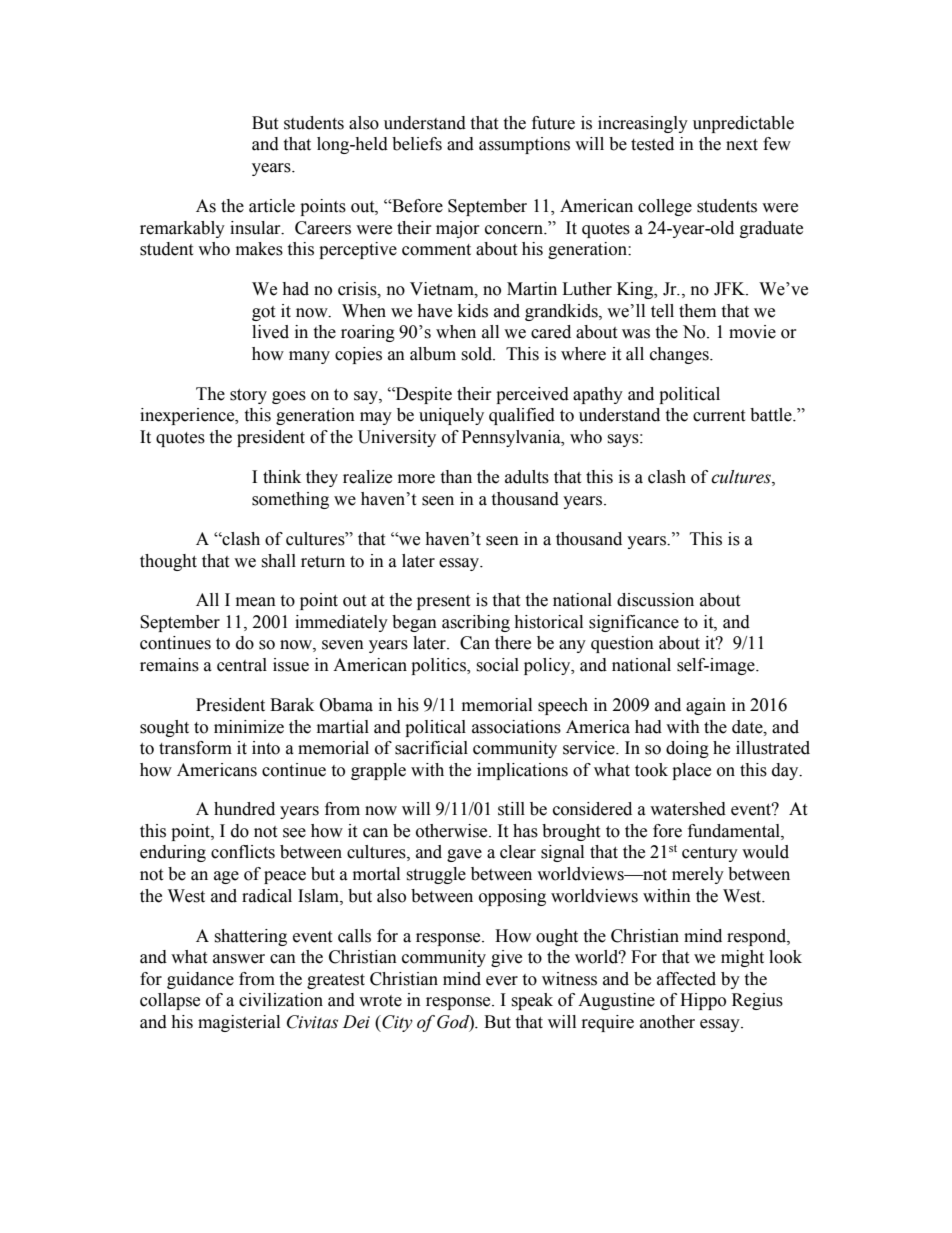 This document has width=952, height=1233. What do you see at coordinates (742, 145) in the document?
I see `next` at bounding box center [742, 145].
